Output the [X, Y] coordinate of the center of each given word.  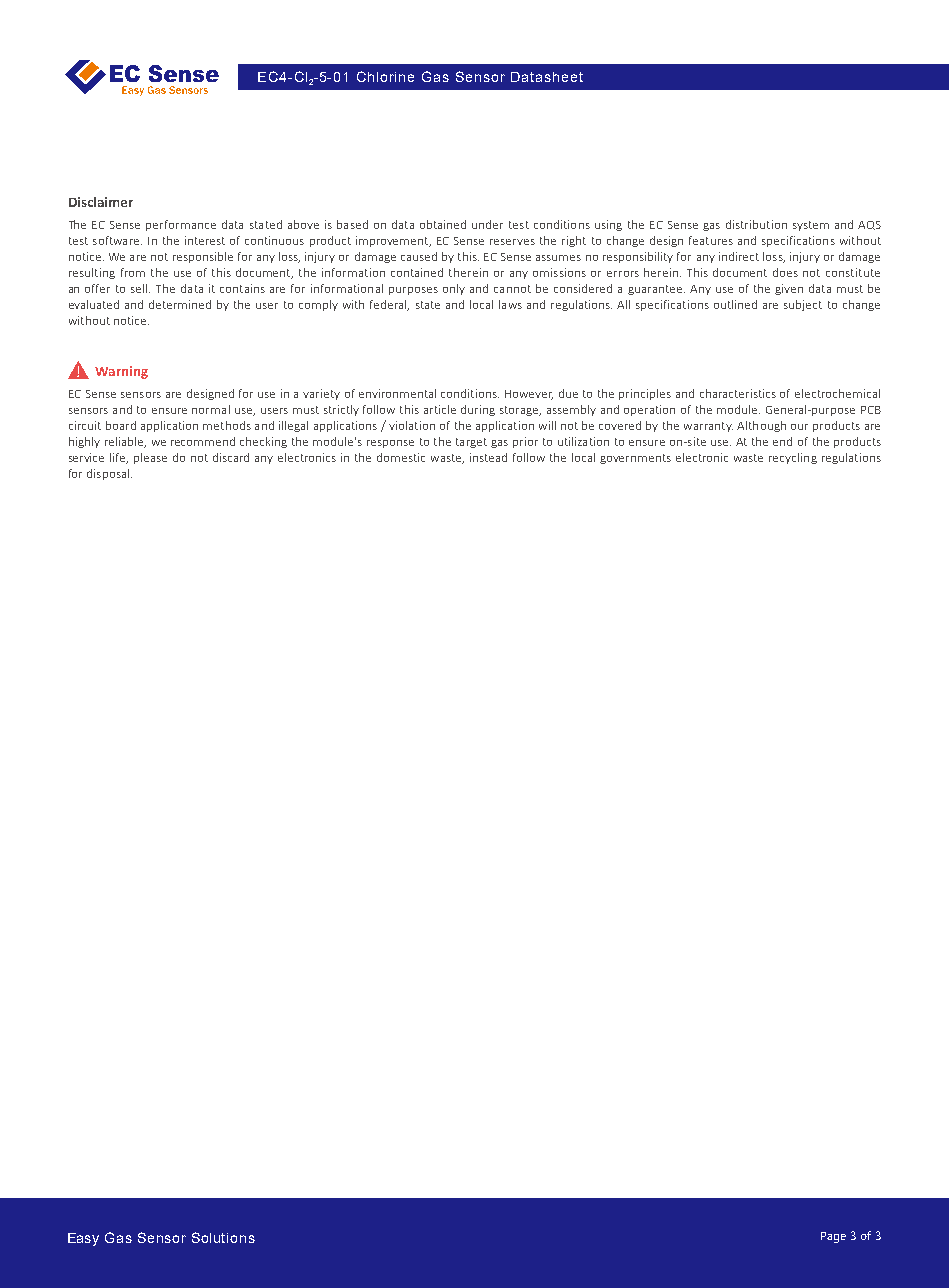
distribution [756, 224]
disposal [109, 474]
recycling [793, 458]
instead [488, 457]
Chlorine [385, 76]
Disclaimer [101, 202]
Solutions [223, 1237]
